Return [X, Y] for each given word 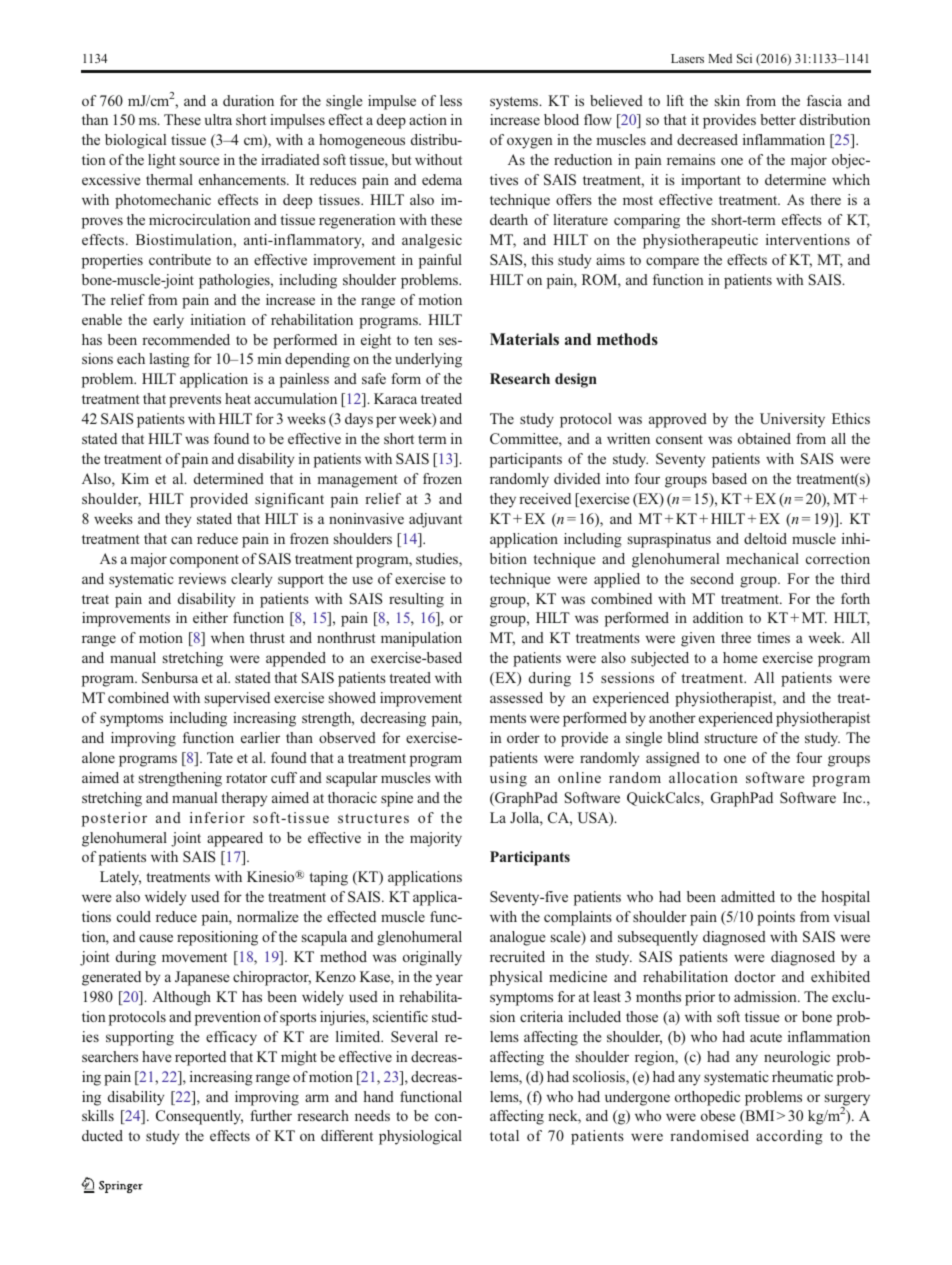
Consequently [199, 1117]
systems [515, 103]
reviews [202, 578]
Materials [524, 339]
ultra [218, 119]
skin [727, 100]
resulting [416, 600]
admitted [748, 896]
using [508, 779]
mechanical [762, 558]
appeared [235, 839]
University [792, 420]
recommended [186, 339]
